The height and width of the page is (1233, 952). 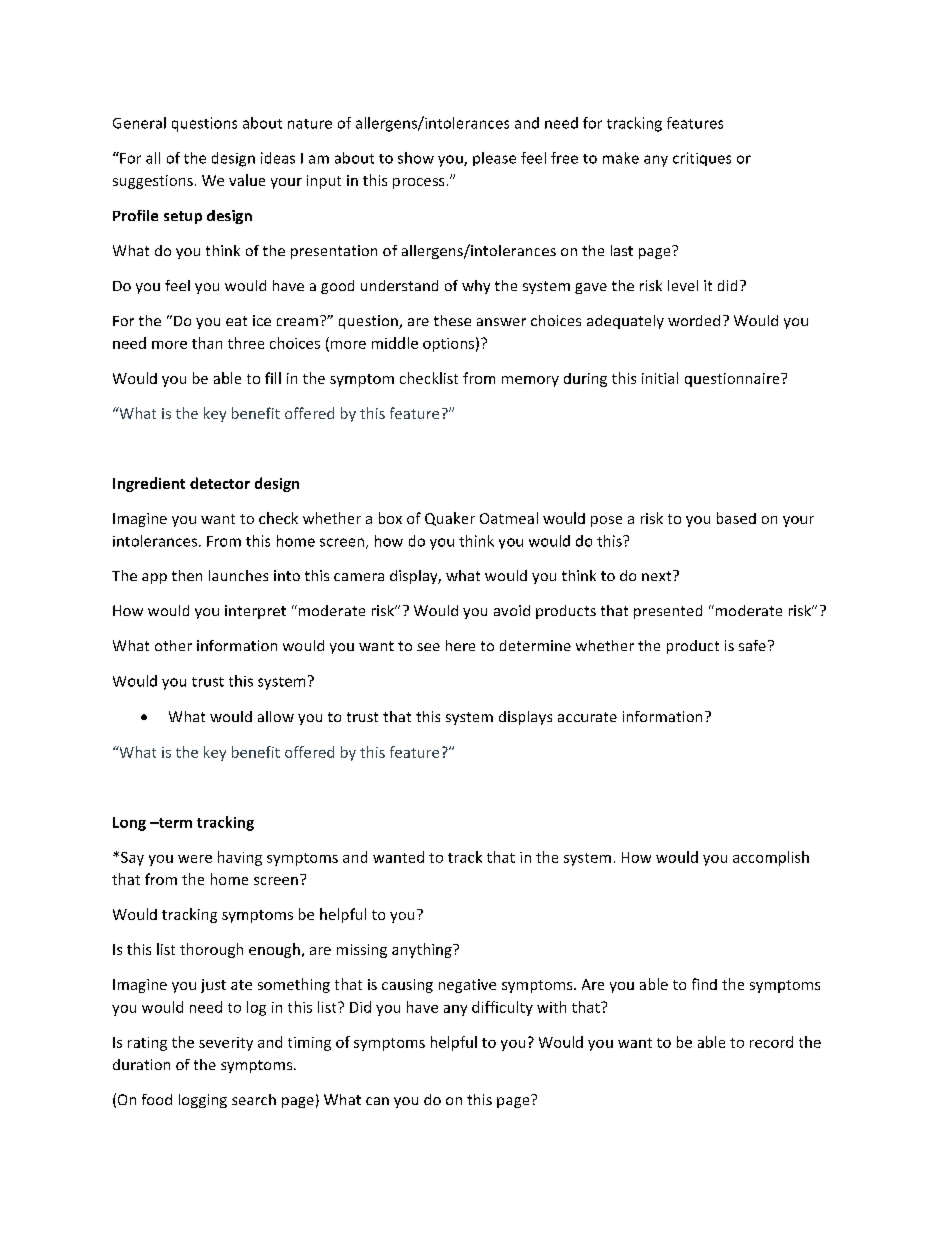 I want to click on critiques, so click(x=702, y=159).
